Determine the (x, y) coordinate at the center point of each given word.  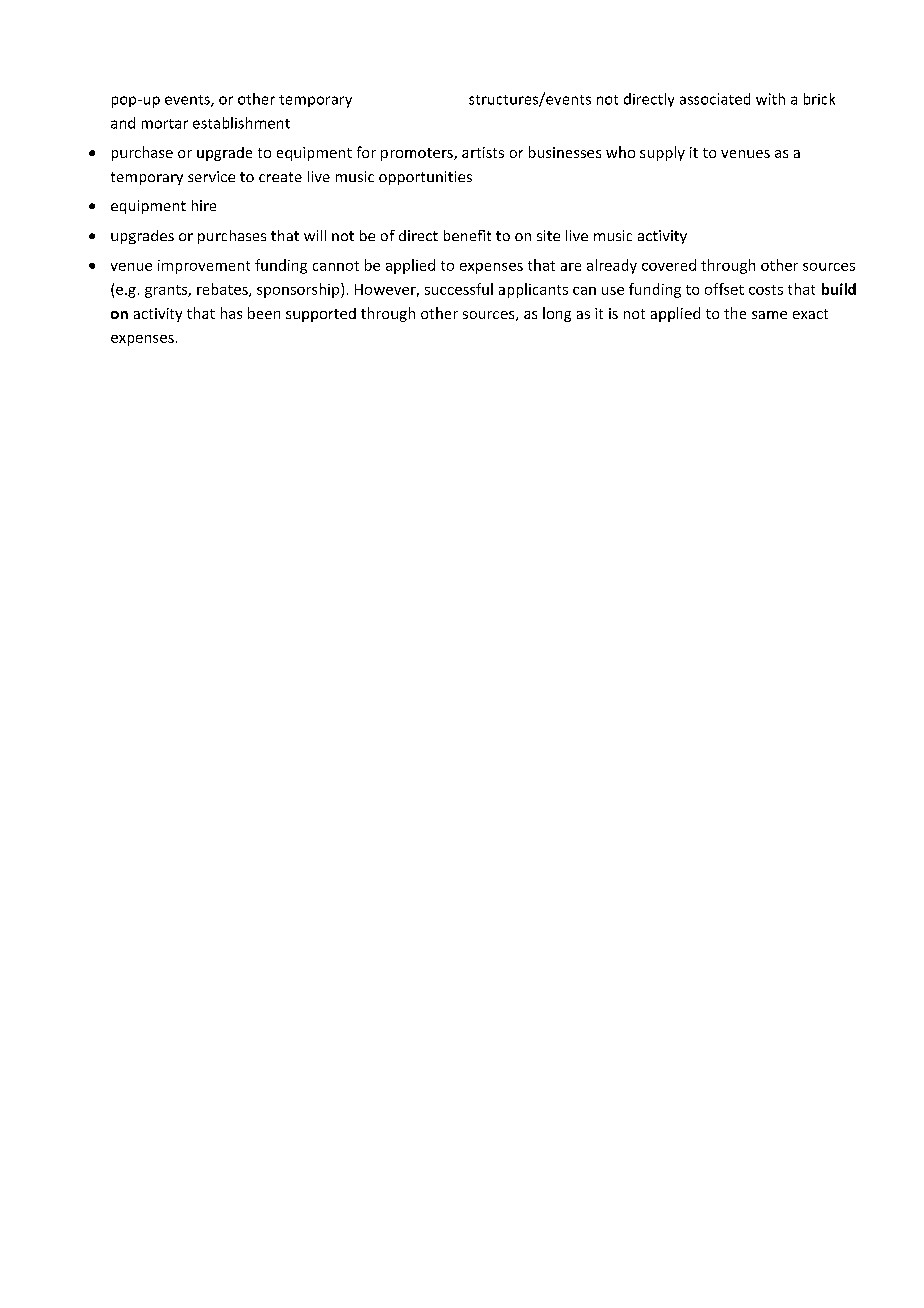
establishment (241, 123)
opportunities (425, 178)
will (315, 235)
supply (662, 153)
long (557, 314)
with (770, 99)
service (211, 176)
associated (715, 99)
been (264, 313)
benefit (467, 235)
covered (669, 265)
